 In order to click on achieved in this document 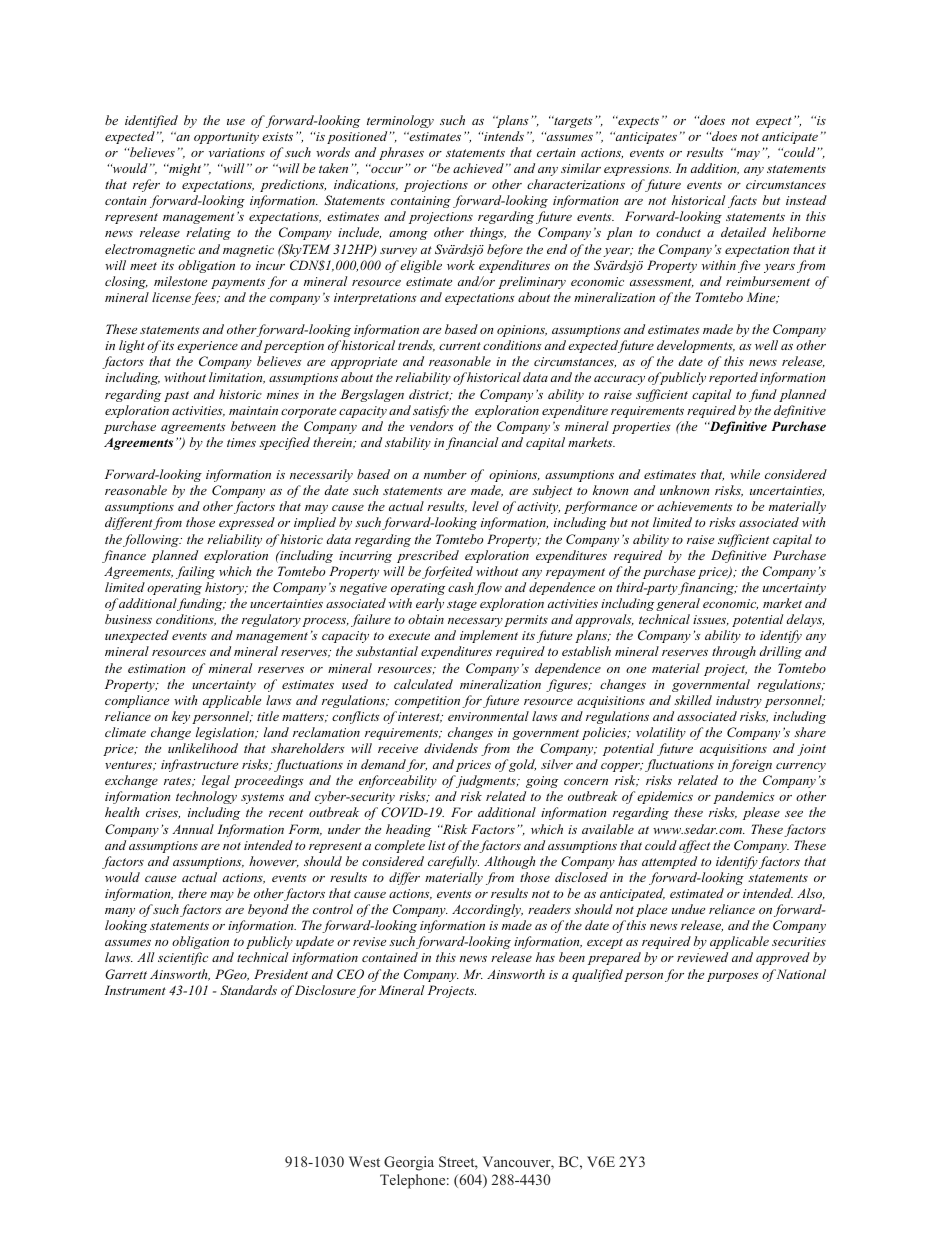, I will do `click(478, 168)`.
